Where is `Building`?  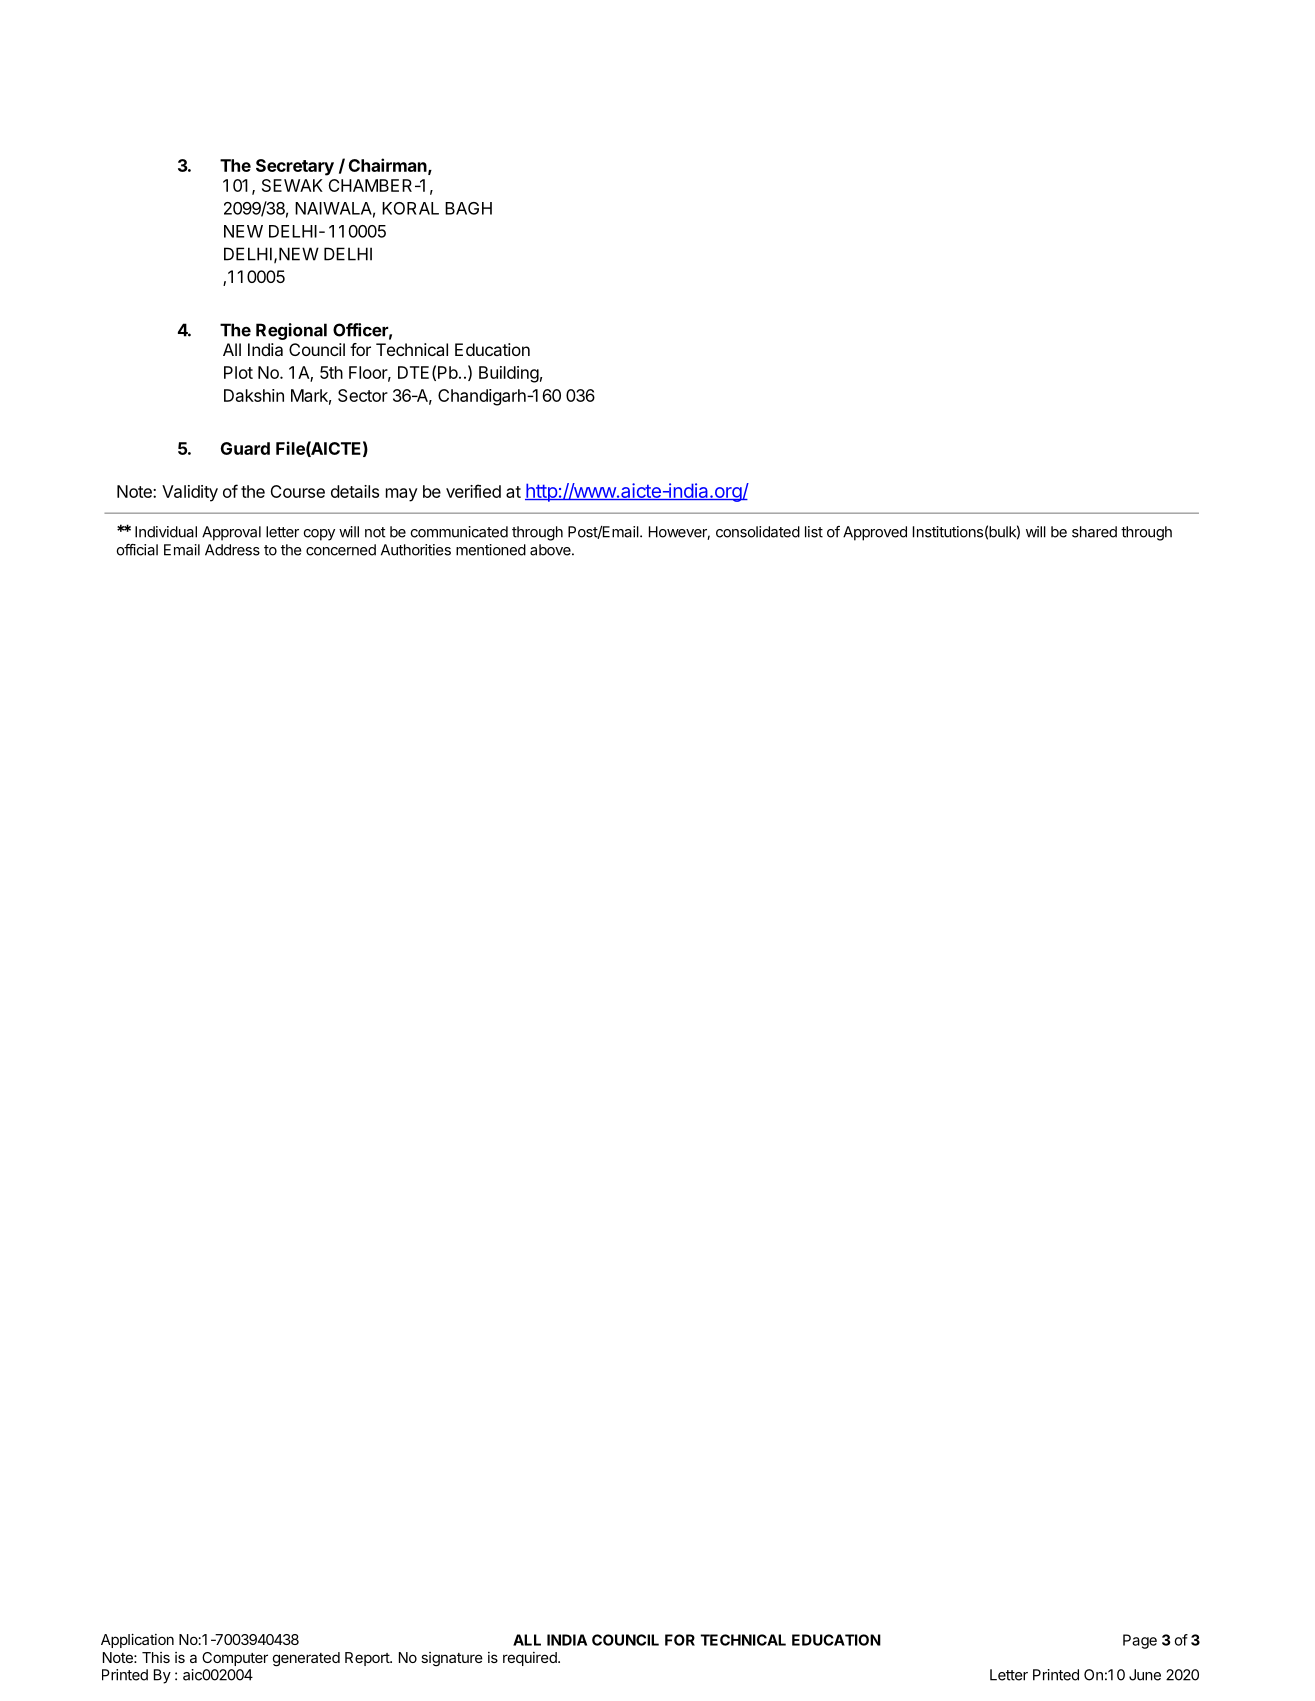 Building is located at coordinates (509, 374).
